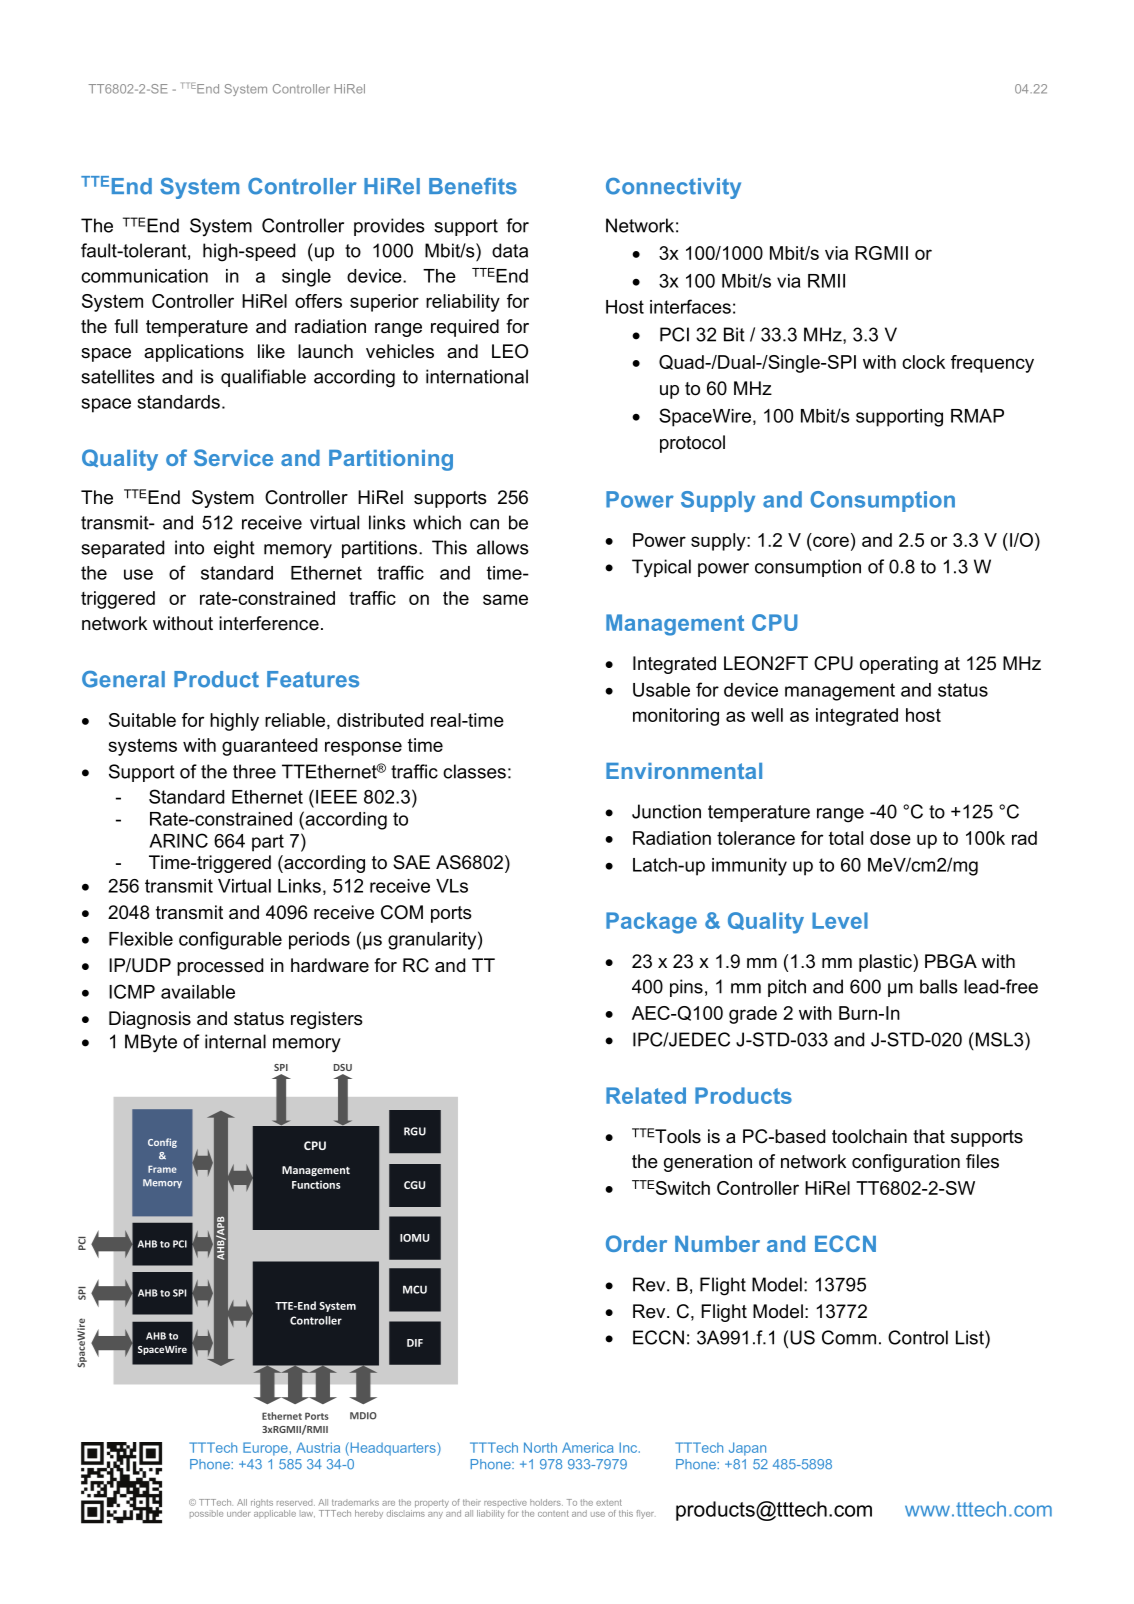 Image resolution: width=1134 pixels, height=1604 pixels. What do you see at coordinates (890, 838) in the document?
I see `dose` at bounding box center [890, 838].
